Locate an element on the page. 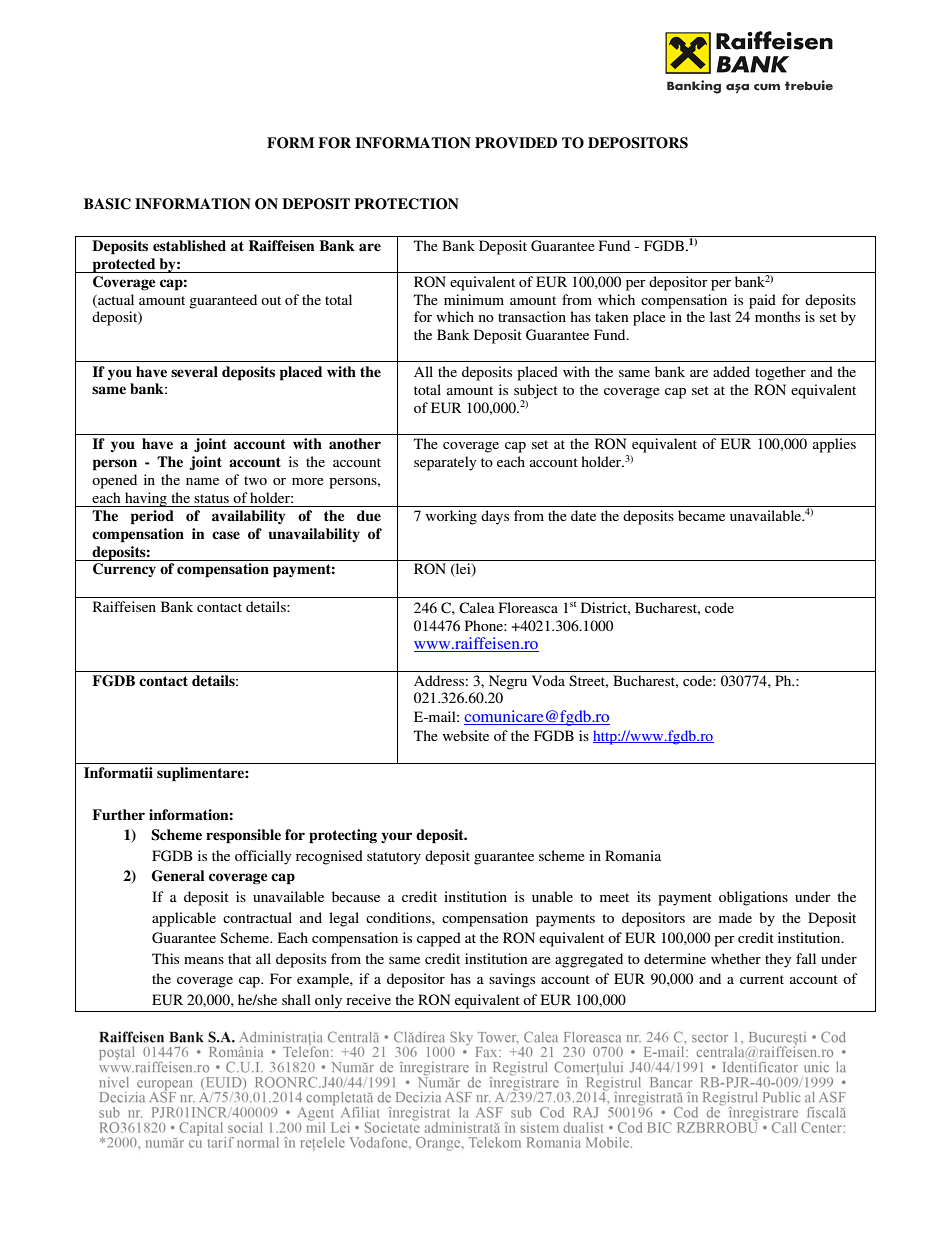 The height and width of the page is (1233, 952). means is located at coordinates (204, 960).
